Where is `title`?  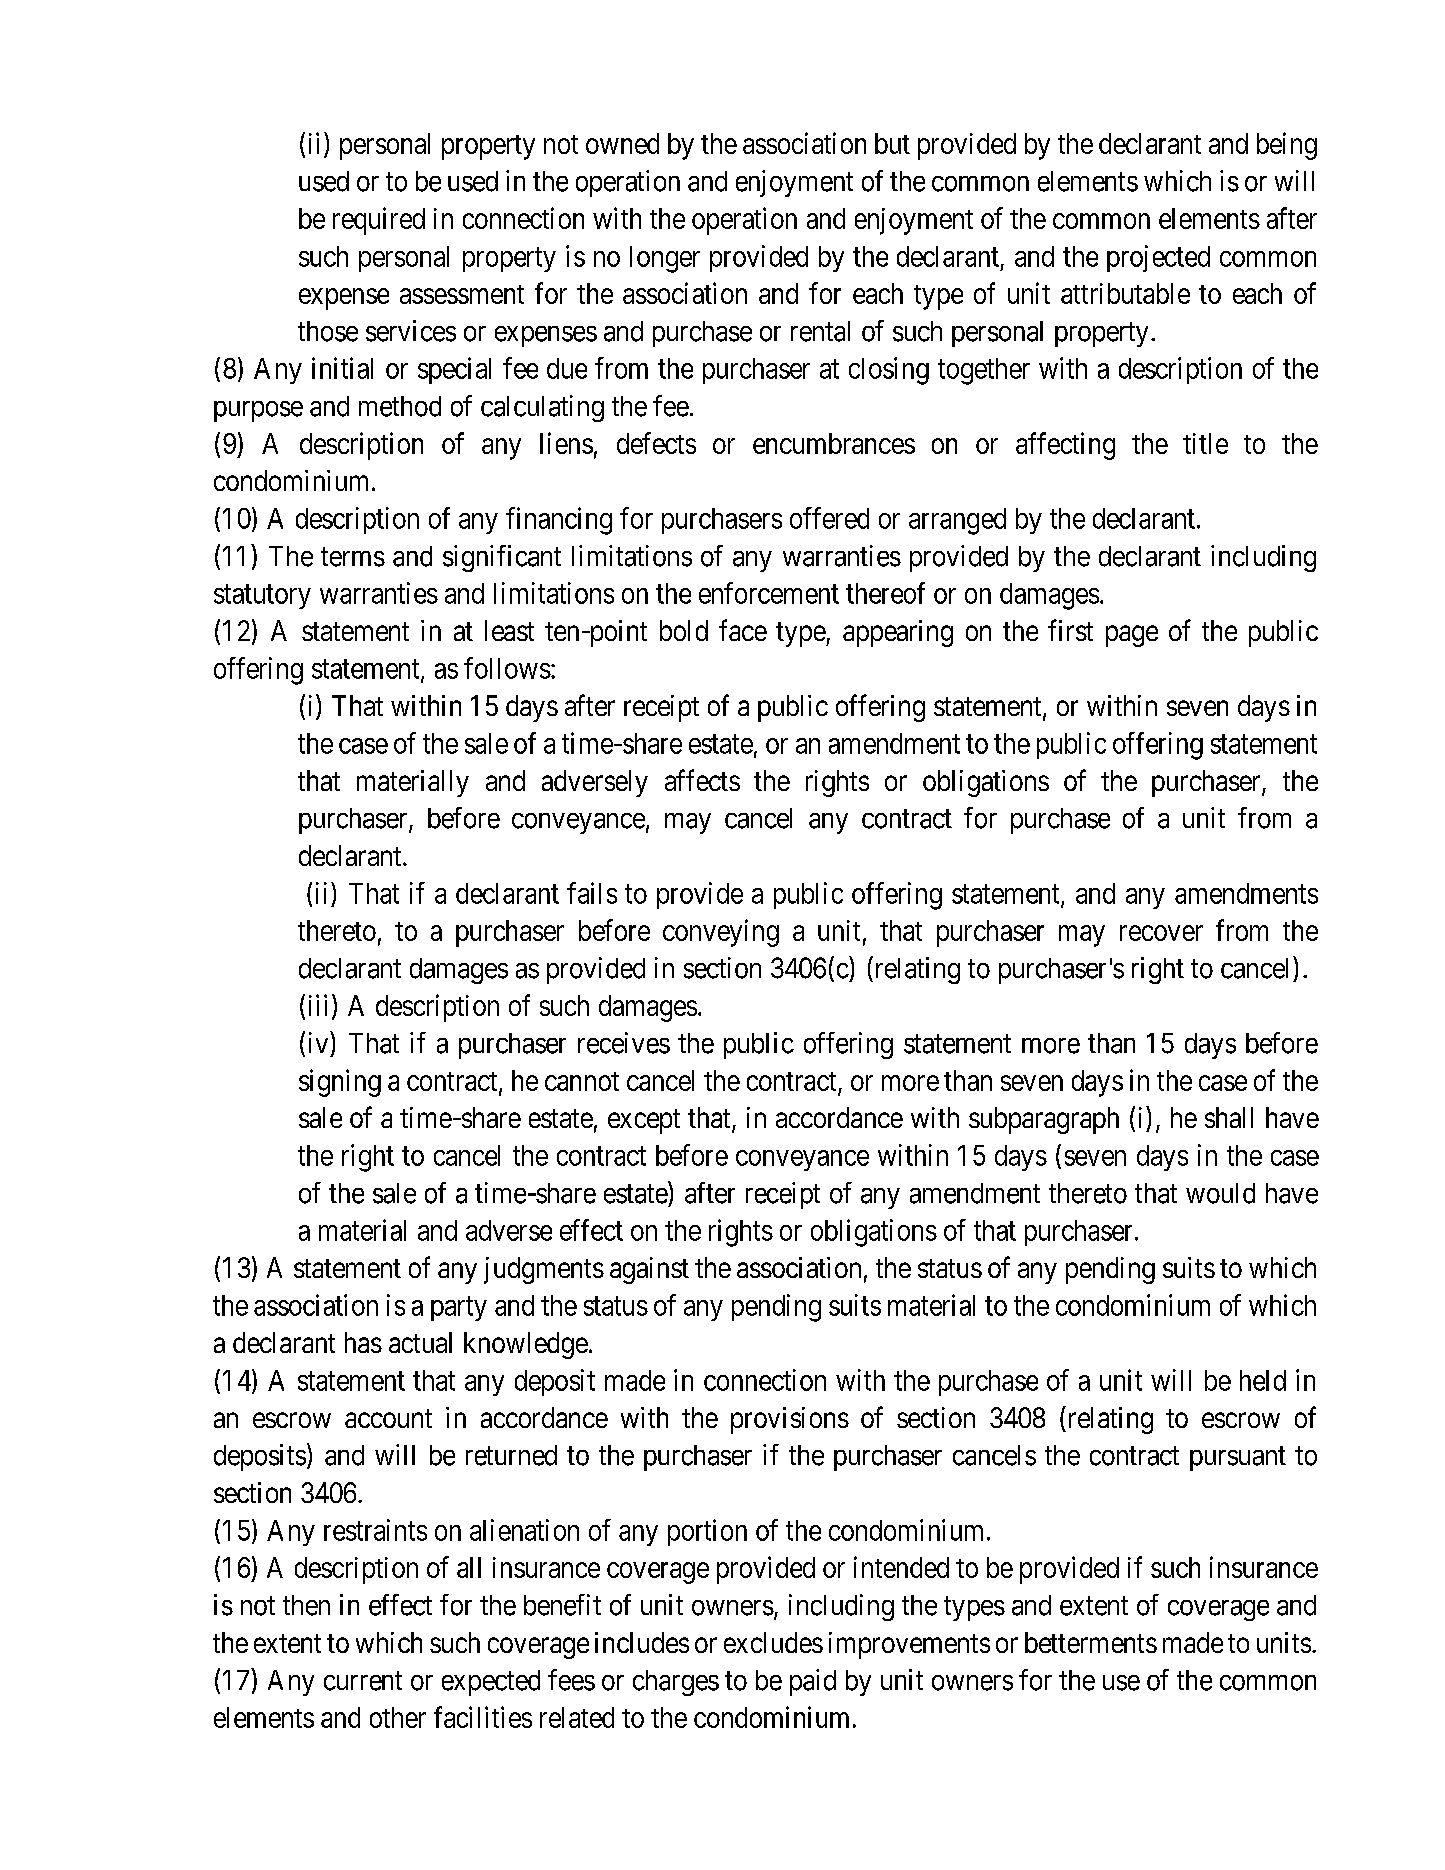
title is located at coordinates (1205, 443).
